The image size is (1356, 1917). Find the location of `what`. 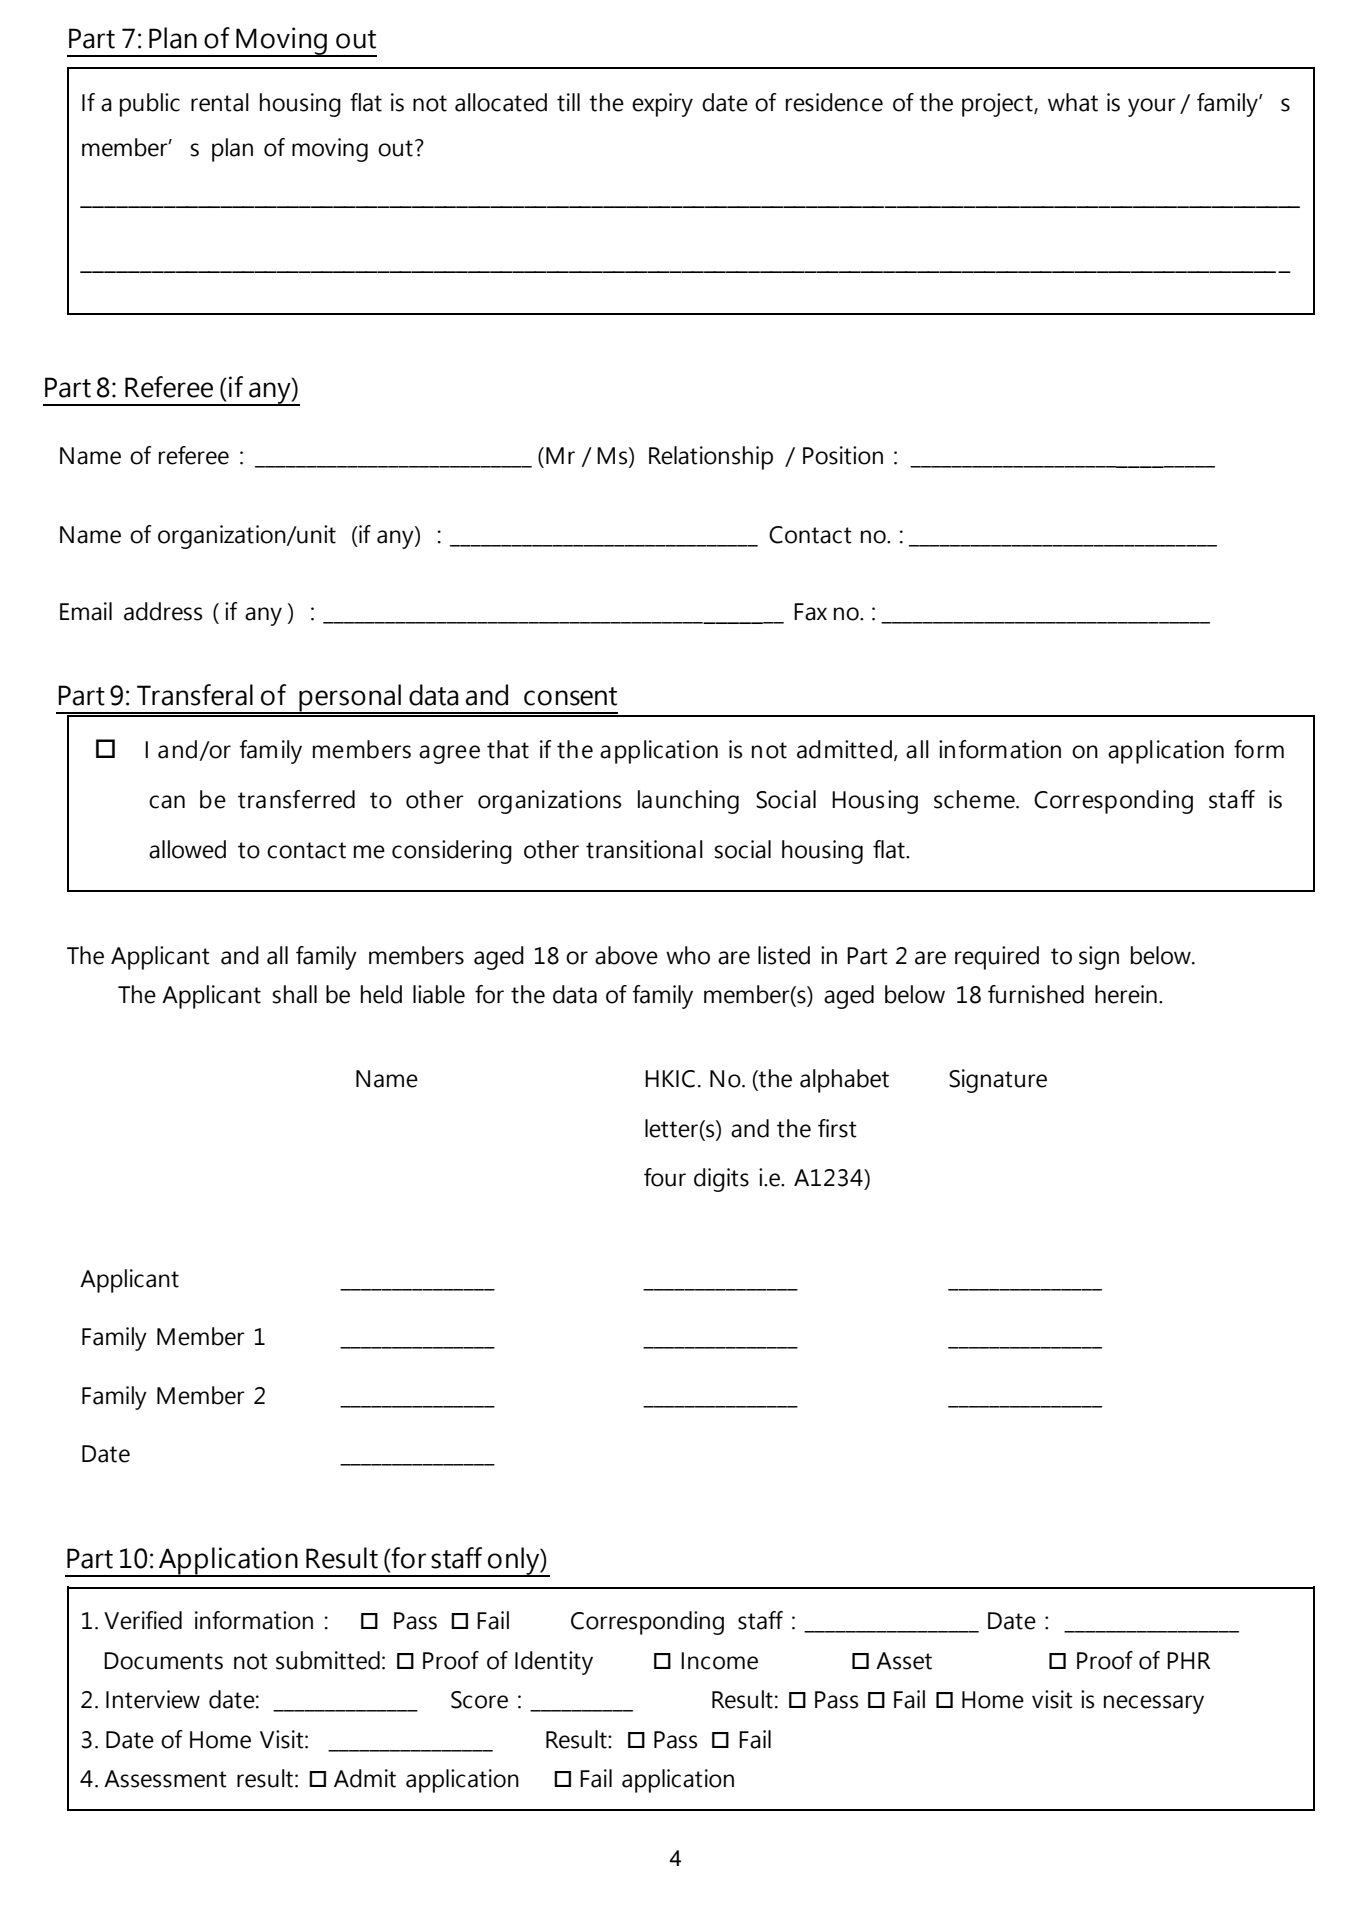

what is located at coordinates (1073, 102).
